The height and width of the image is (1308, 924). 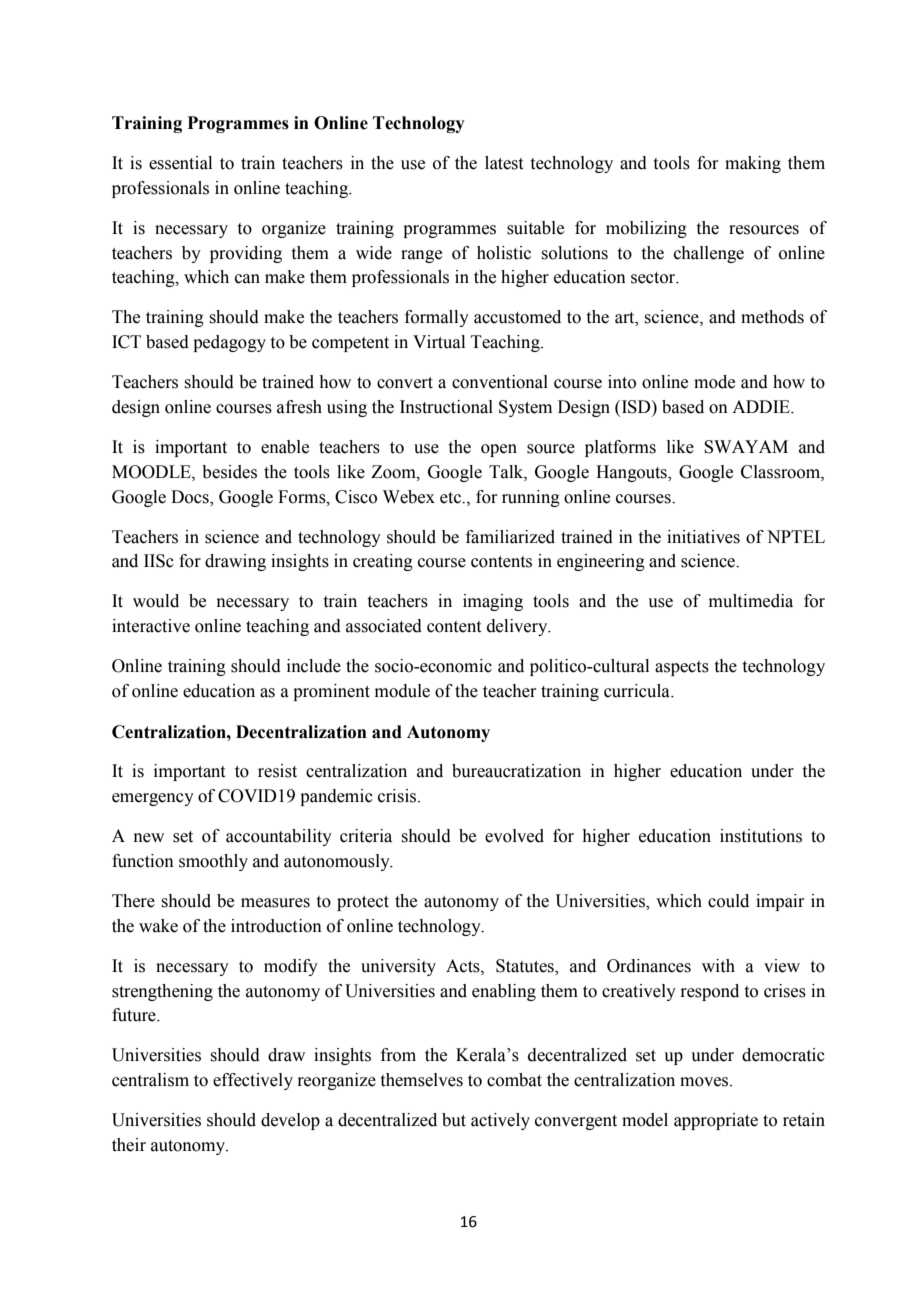 What do you see at coordinates (682, 668) in the image?
I see `aspects` at bounding box center [682, 668].
